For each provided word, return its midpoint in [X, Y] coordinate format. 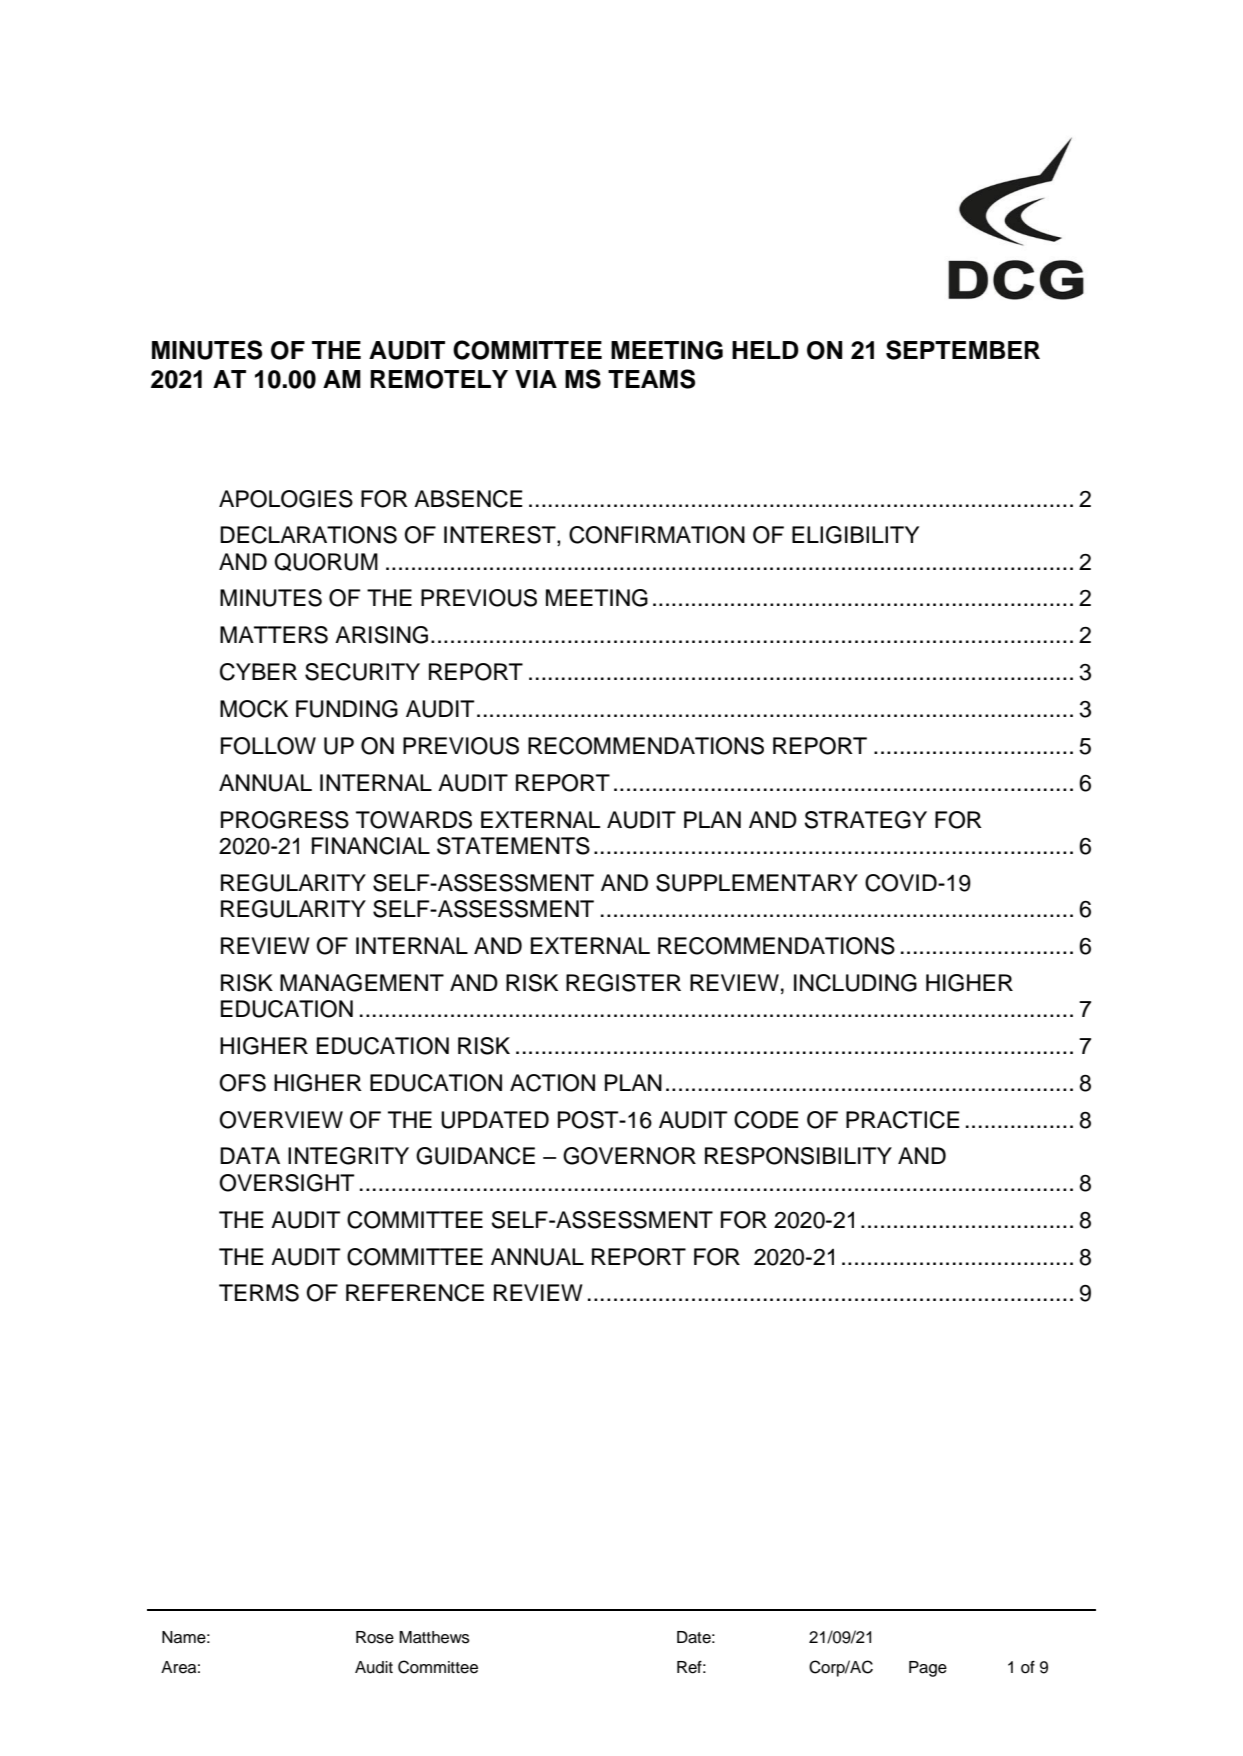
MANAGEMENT [362, 983]
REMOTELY [439, 379]
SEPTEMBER [963, 350]
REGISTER [623, 983]
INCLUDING [855, 983]
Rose [375, 1637]
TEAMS [651, 379]
